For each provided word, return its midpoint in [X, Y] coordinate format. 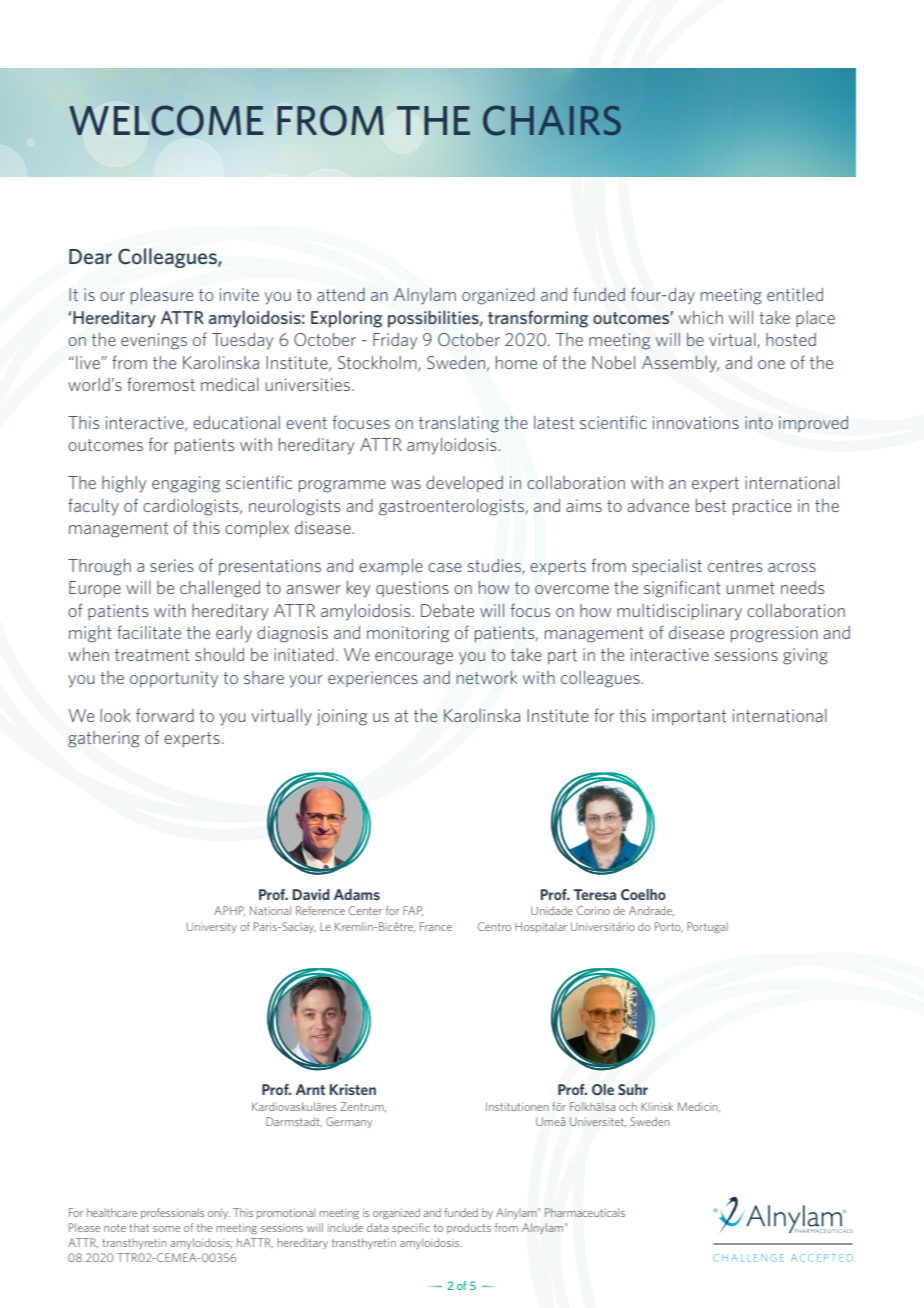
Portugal [707, 927]
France [436, 926]
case [445, 567]
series [171, 565]
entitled [795, 294]
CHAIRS [552, 120]
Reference [320, 910]
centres [735, 566]
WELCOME [166, 120]
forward [165, 715]
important [689, 717]
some [166, 1229]
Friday [395, 341]
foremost [161, 384]
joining [342, 717]
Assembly [680, 364]
